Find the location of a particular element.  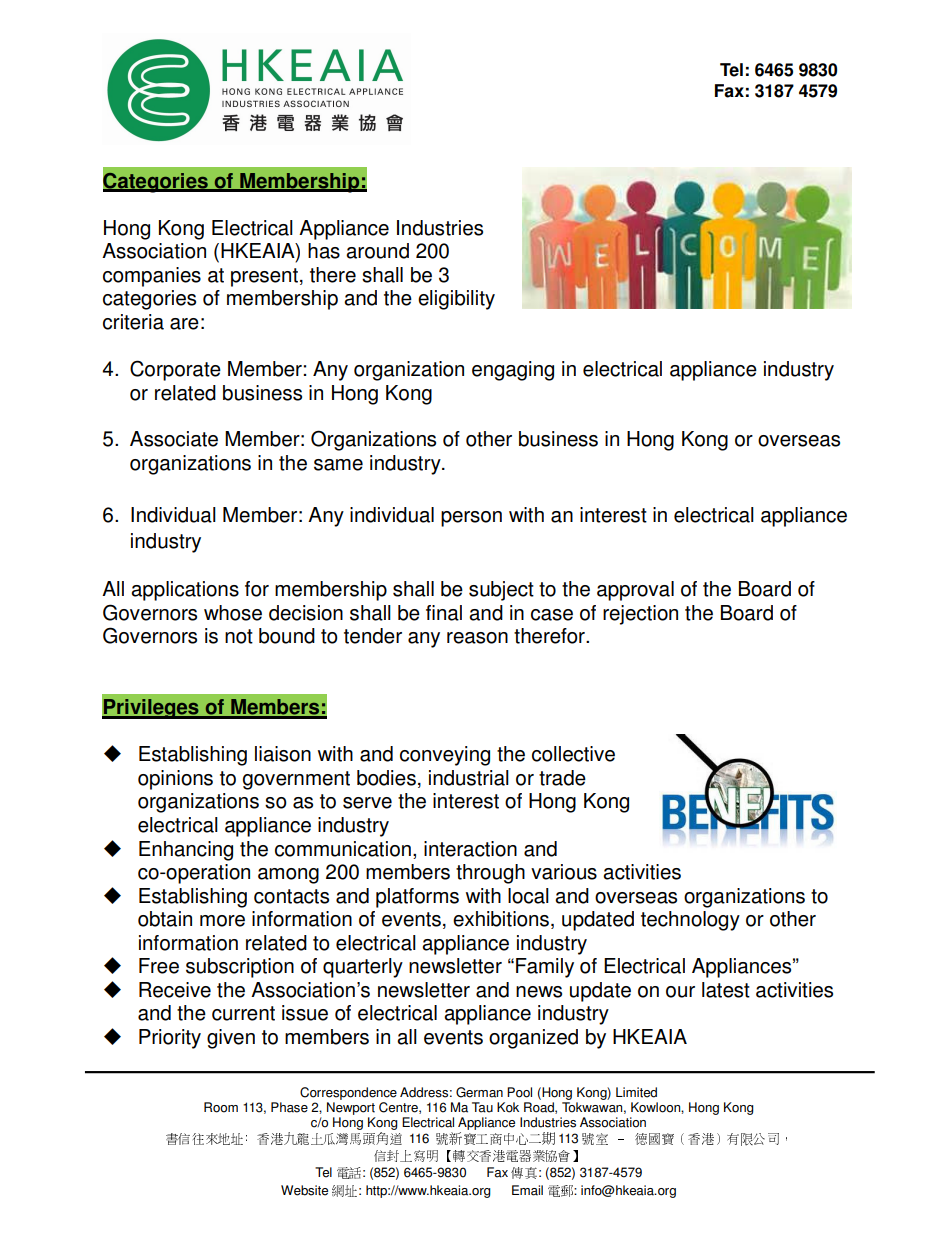

Tau is located at coordinates (482, 1107).
